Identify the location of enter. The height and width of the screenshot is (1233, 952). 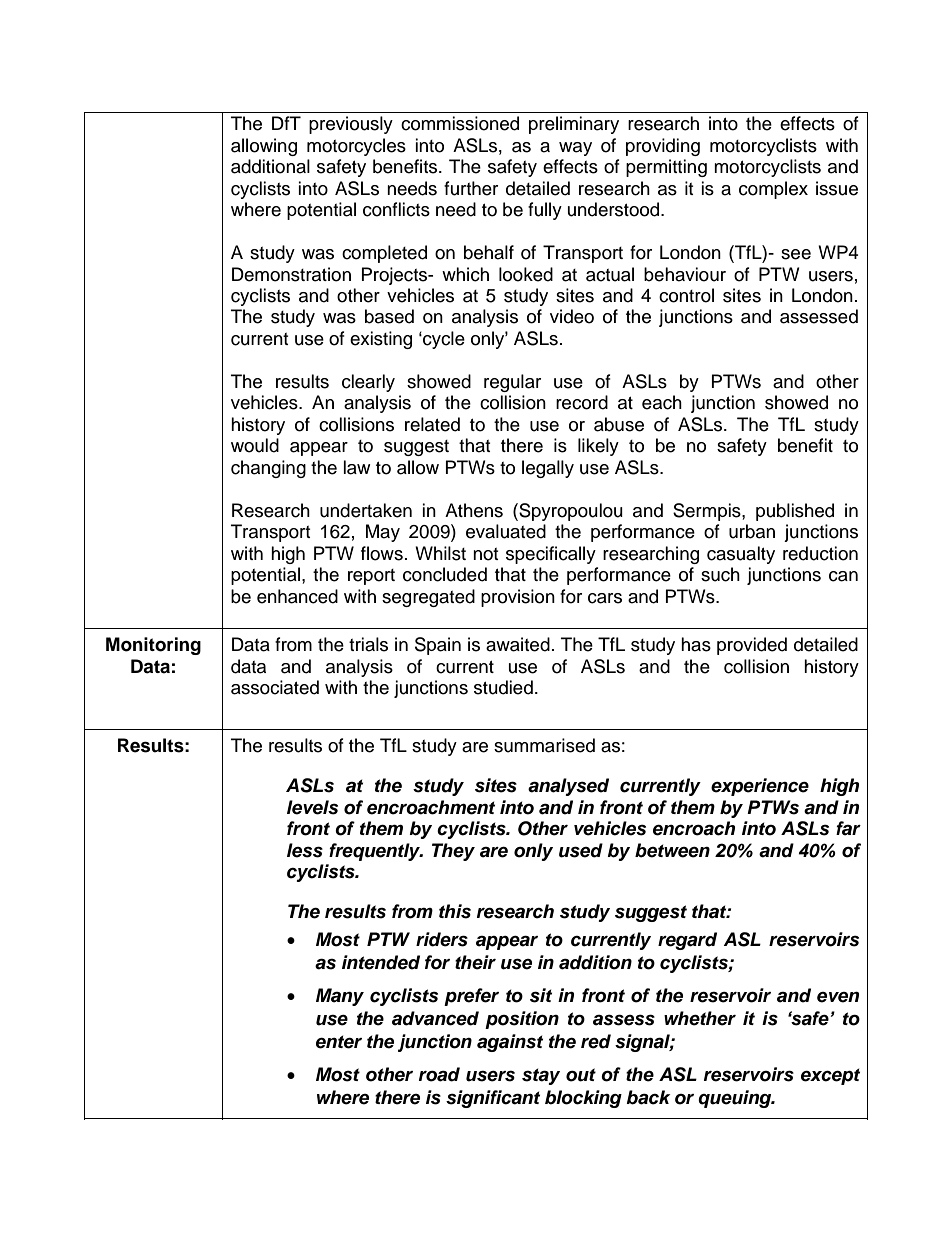
(339, 1042).
